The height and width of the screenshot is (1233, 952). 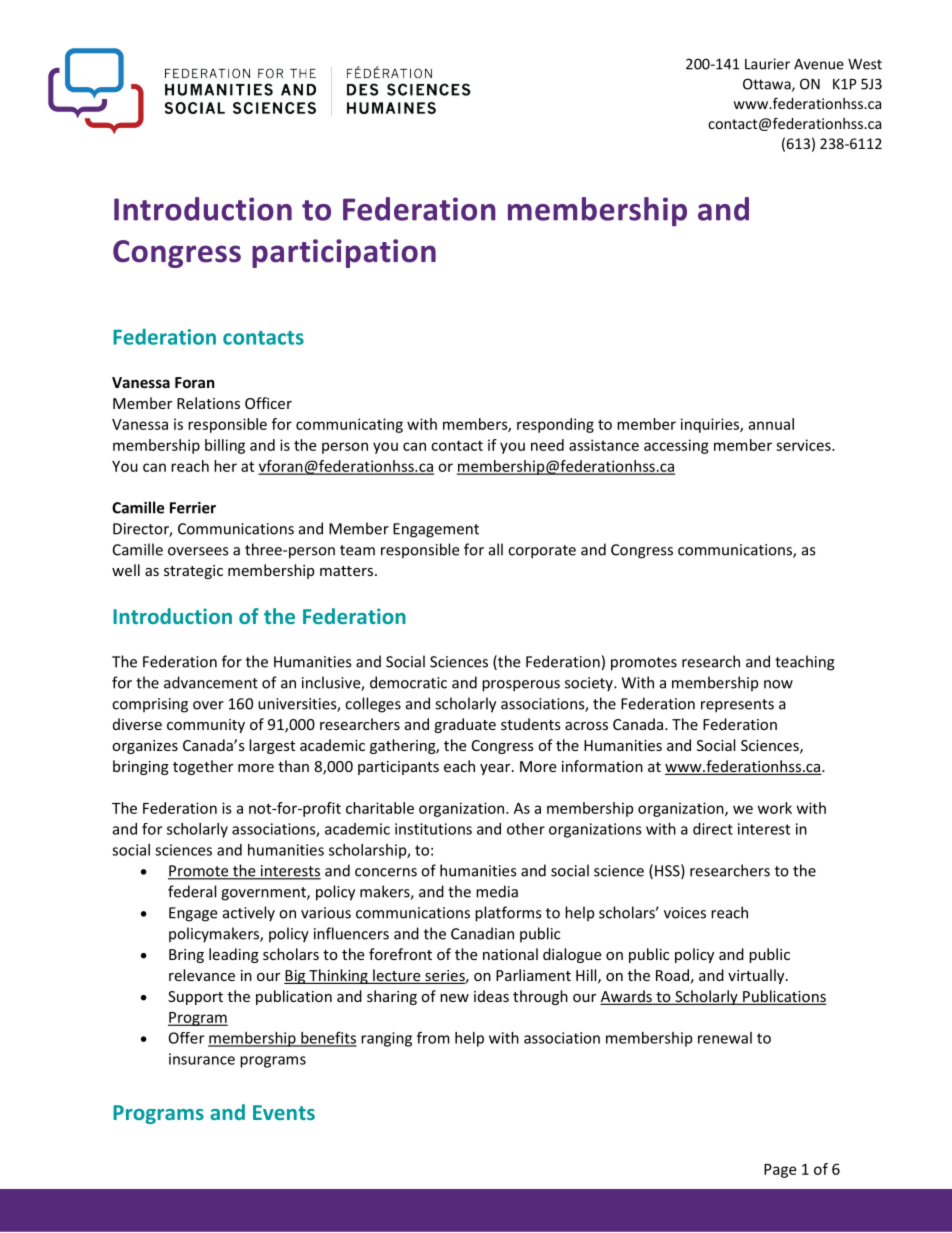 What do you see at coordinates (225, 446) in the screenshot?
I see `billing` at bounding box center [225, 446].
